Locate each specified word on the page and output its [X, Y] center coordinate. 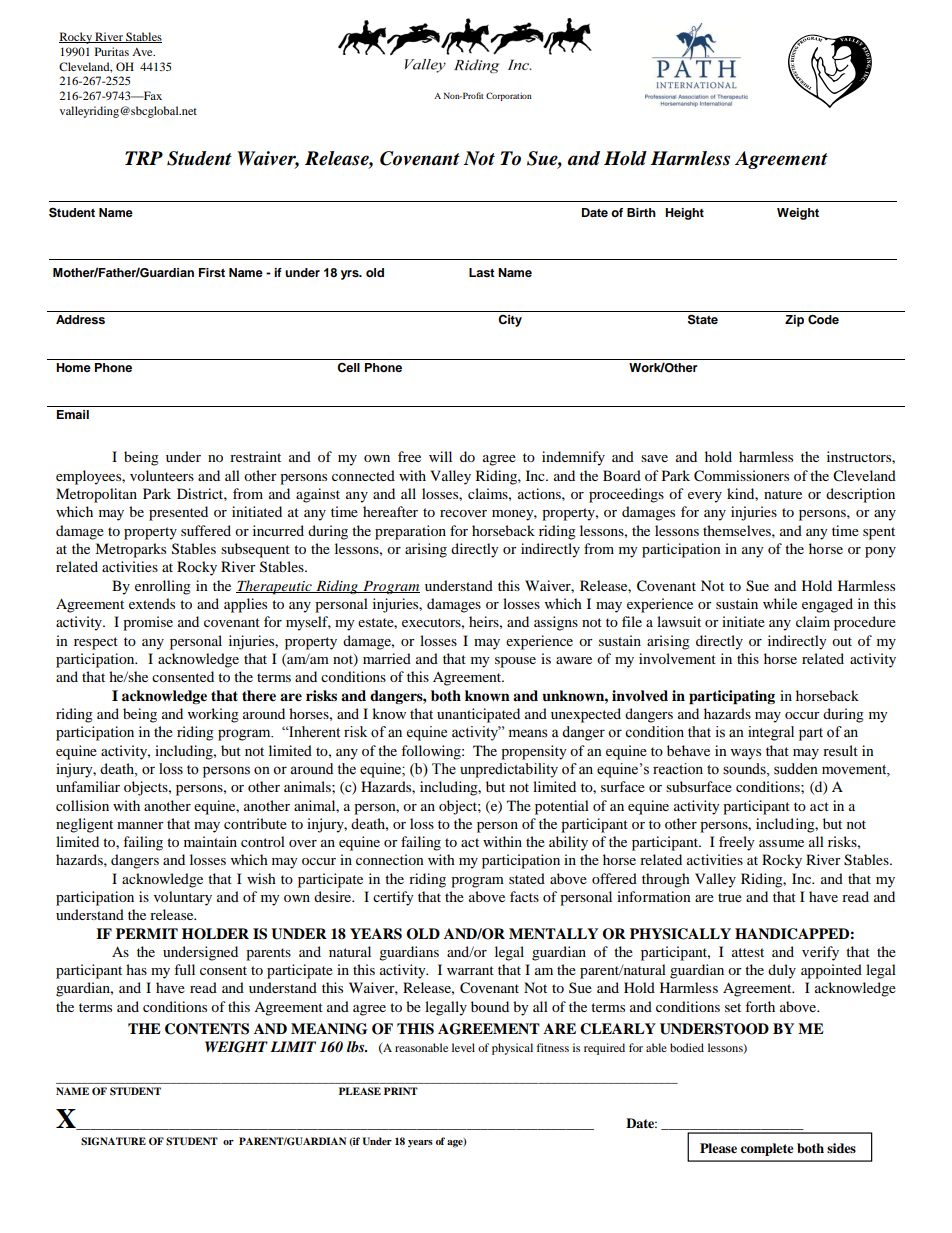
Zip [794, 321]
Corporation [509, 96]
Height [684, 214]
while [780, 603]
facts [524, 896]
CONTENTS [207, 1029]
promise [148, 623]
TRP [144, 158]
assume [781, 843]
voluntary [183, 898]
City [510, 321]
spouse [515, 662]
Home [73, 367]
